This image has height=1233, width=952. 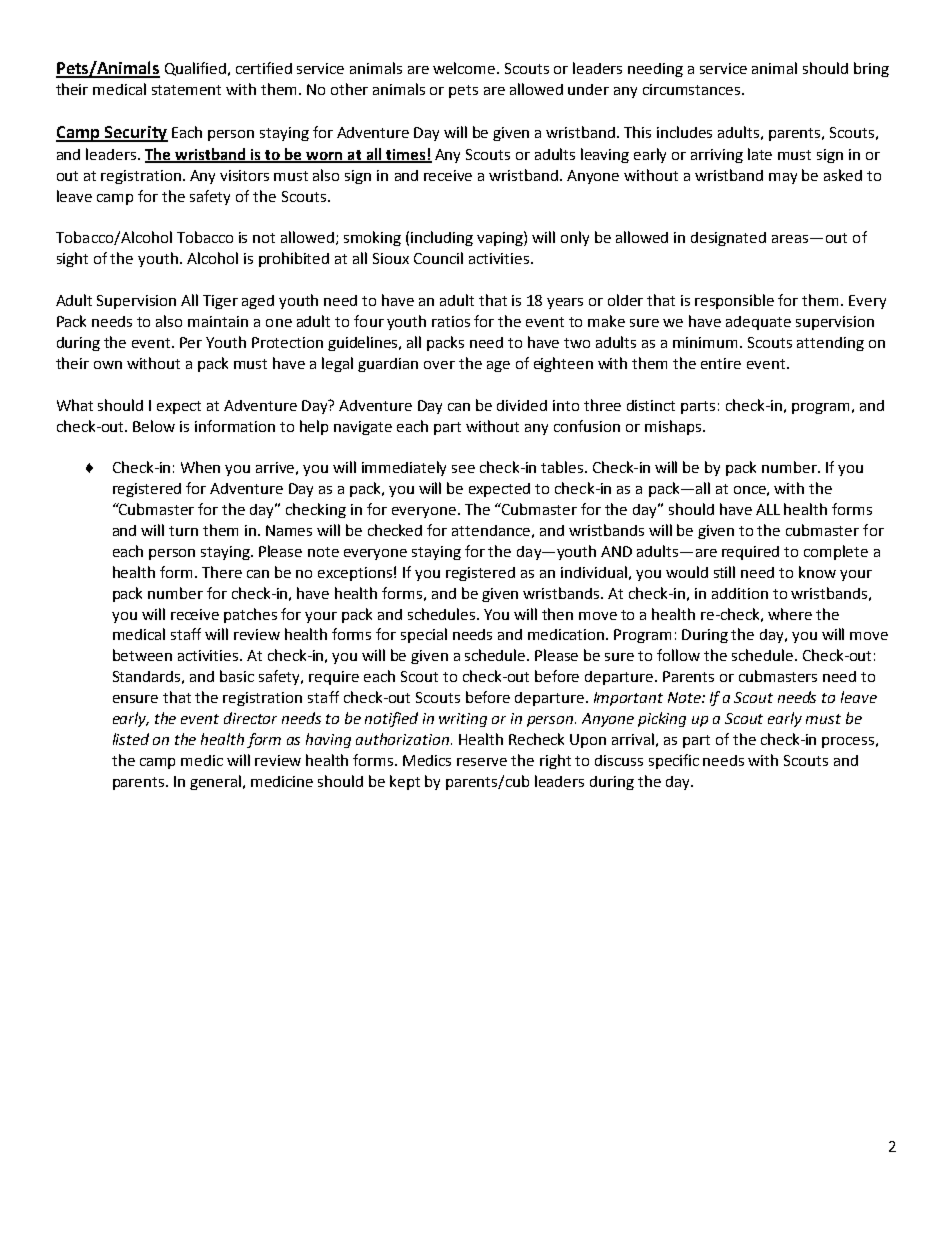 I want to click on There, so click(x=222, y=572).
